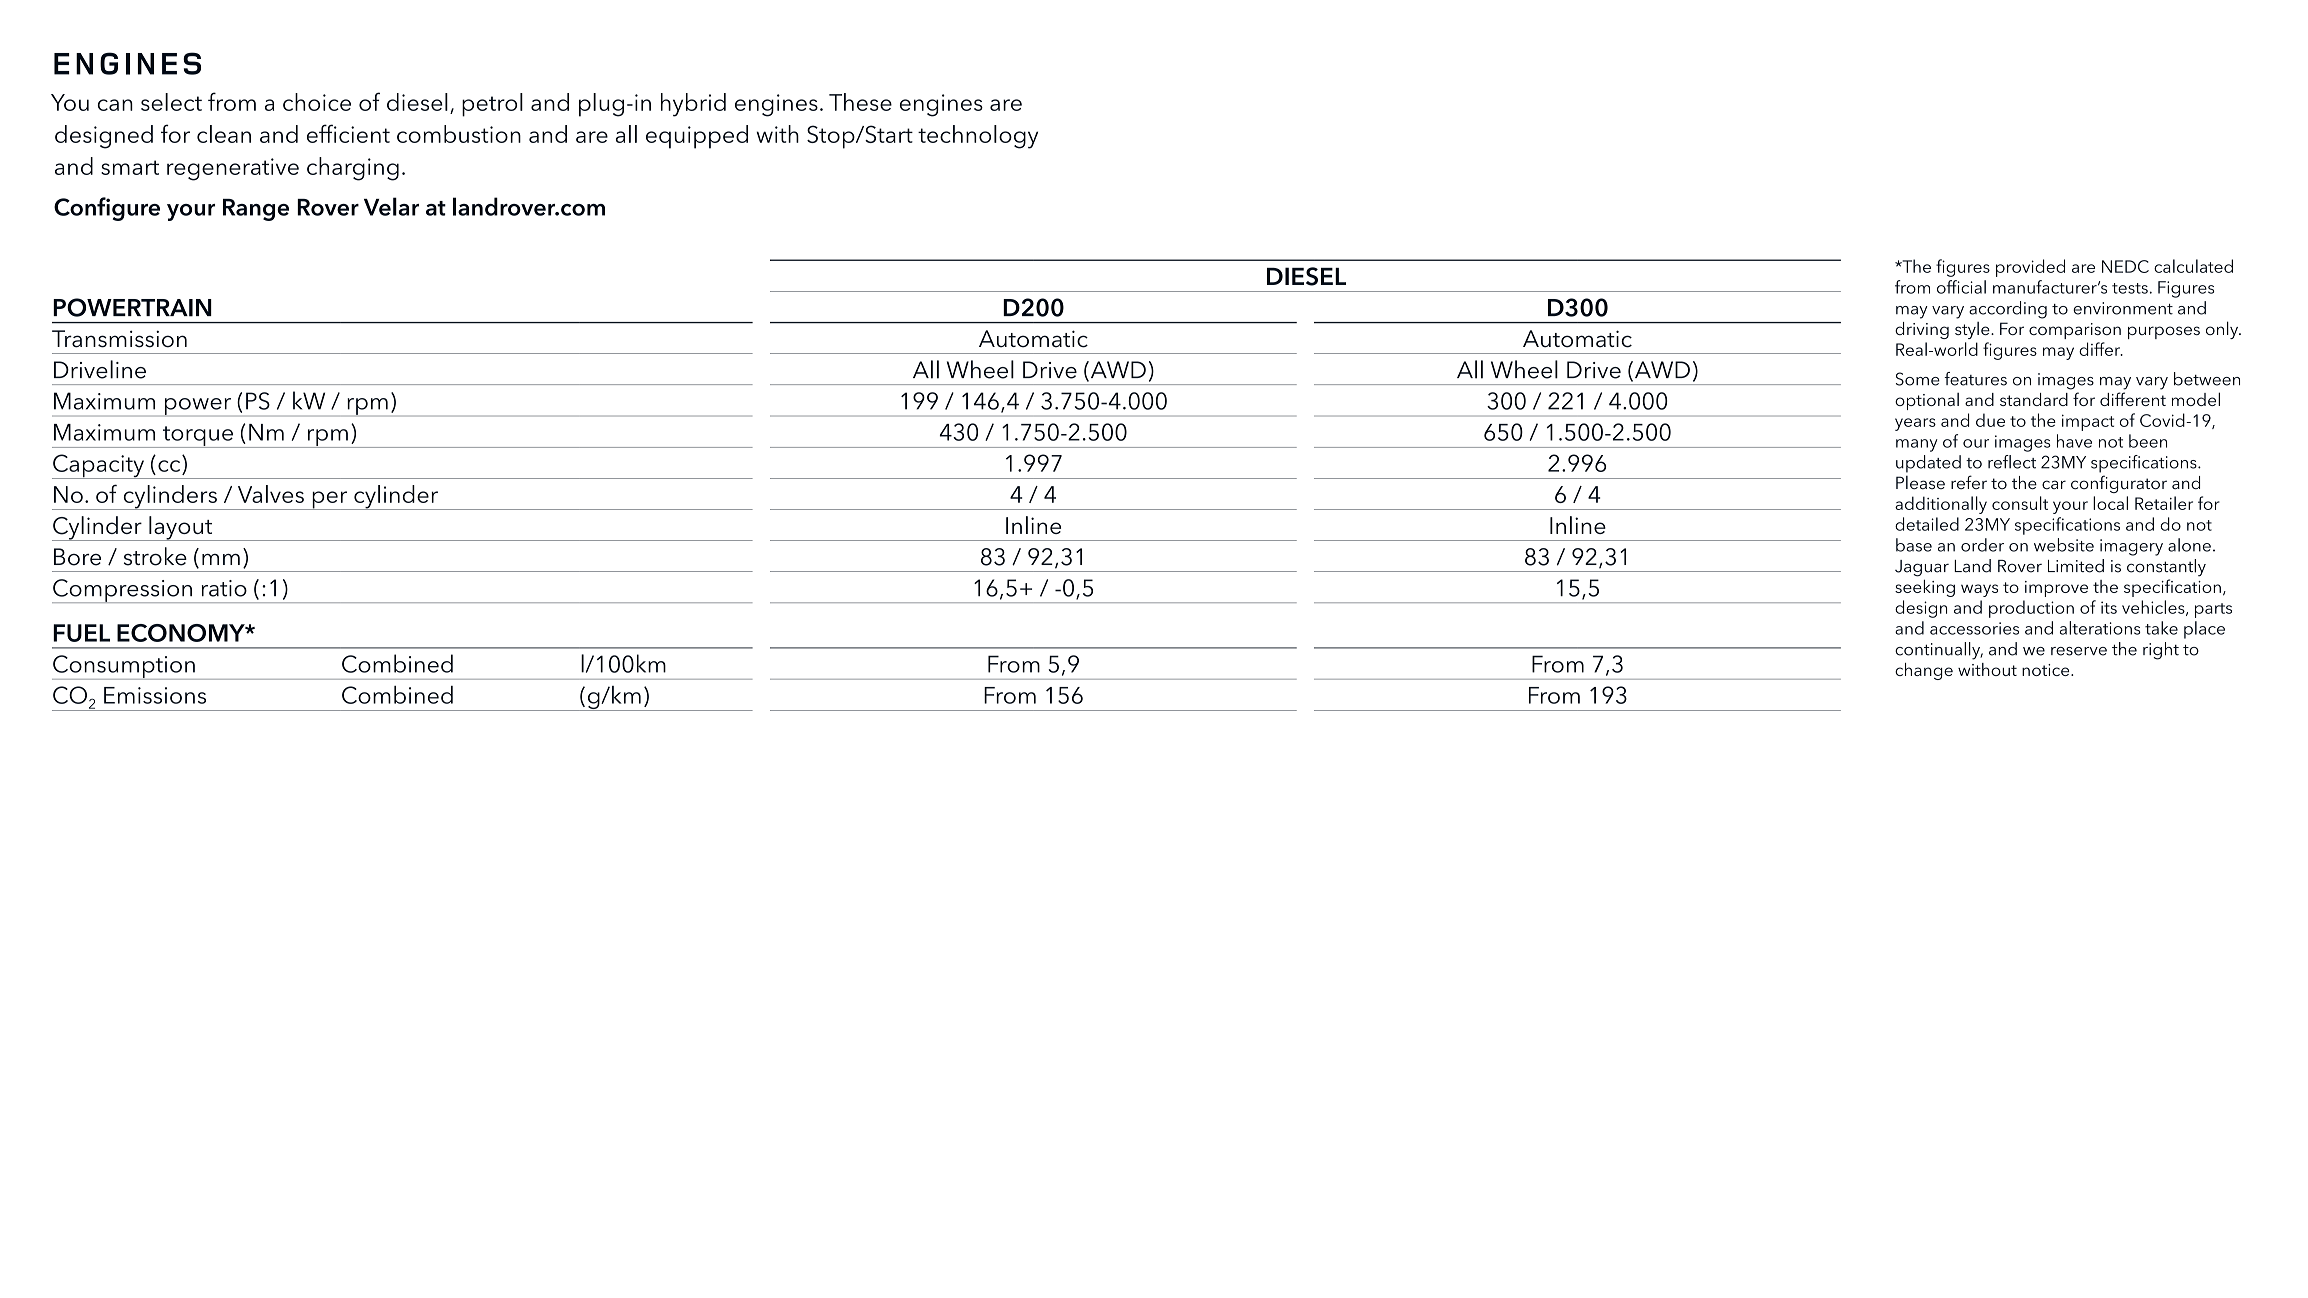 The width and height of the screenshot is (2308, 1298). What do you see at coordinates (1914, 545) in the screenshot?
I see `base` at bounding box center [1914, 545].
